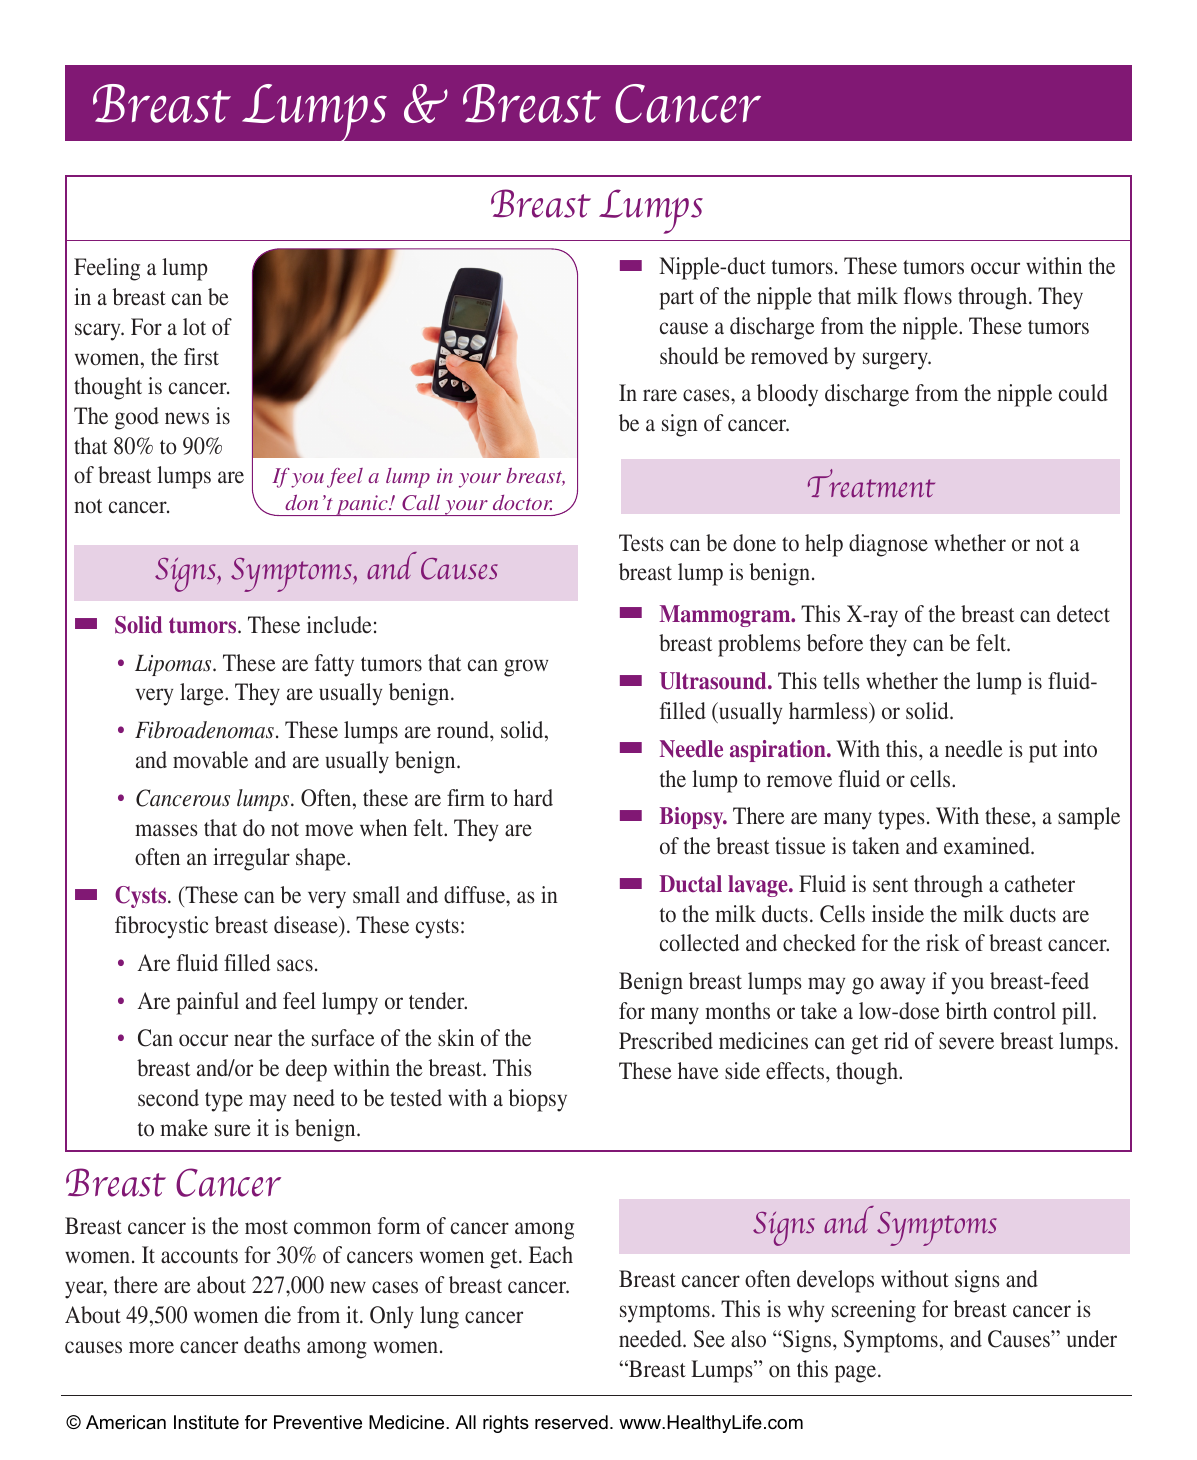  What do you see at coordinates (988, 846) in the screenshot?
I see `examined` at bounding box center [988, 846].
